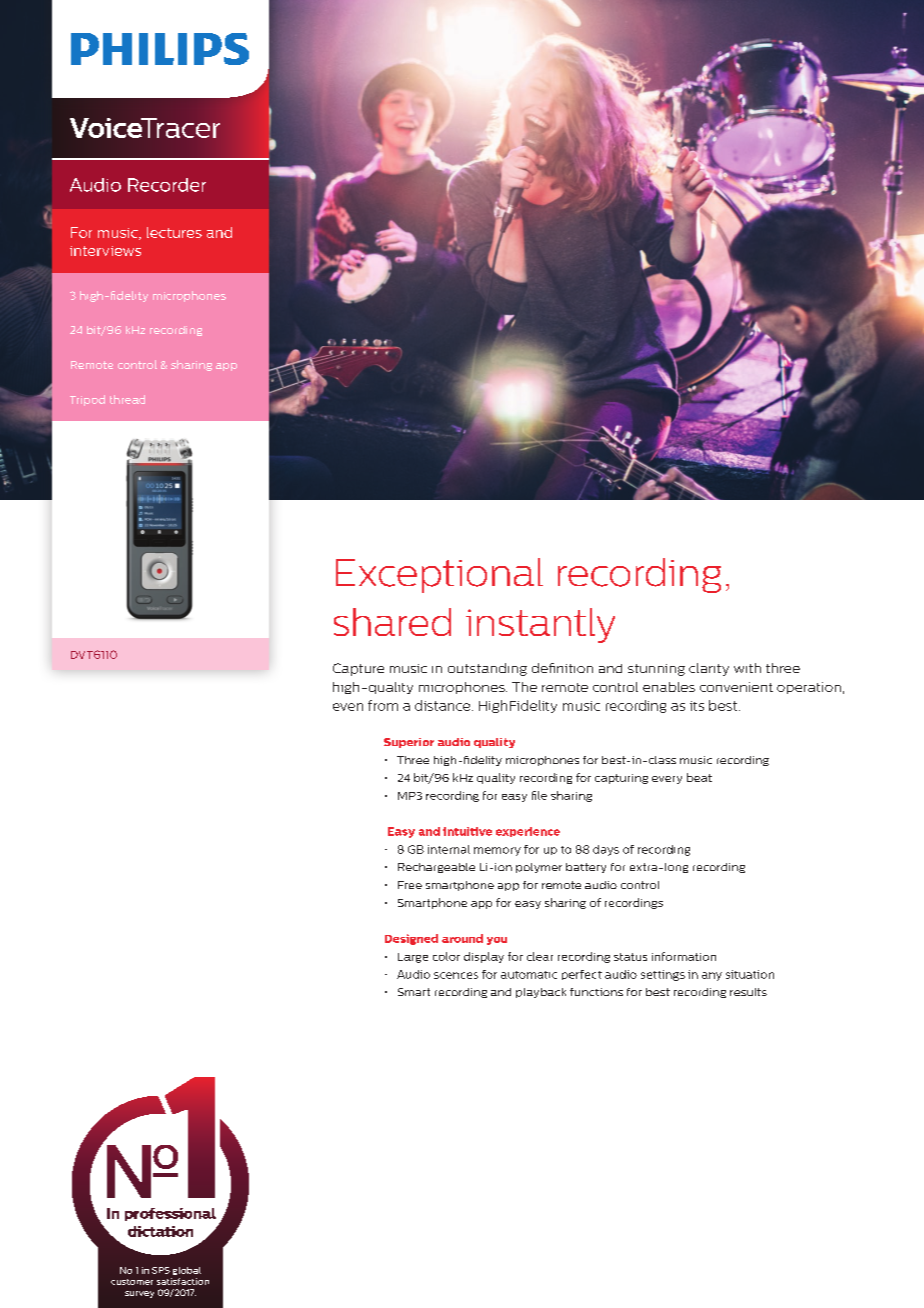 The height and width of the page is (1308, 924). Describe the element at coordinates (348, 707) in the page. I see `even` at that location.
